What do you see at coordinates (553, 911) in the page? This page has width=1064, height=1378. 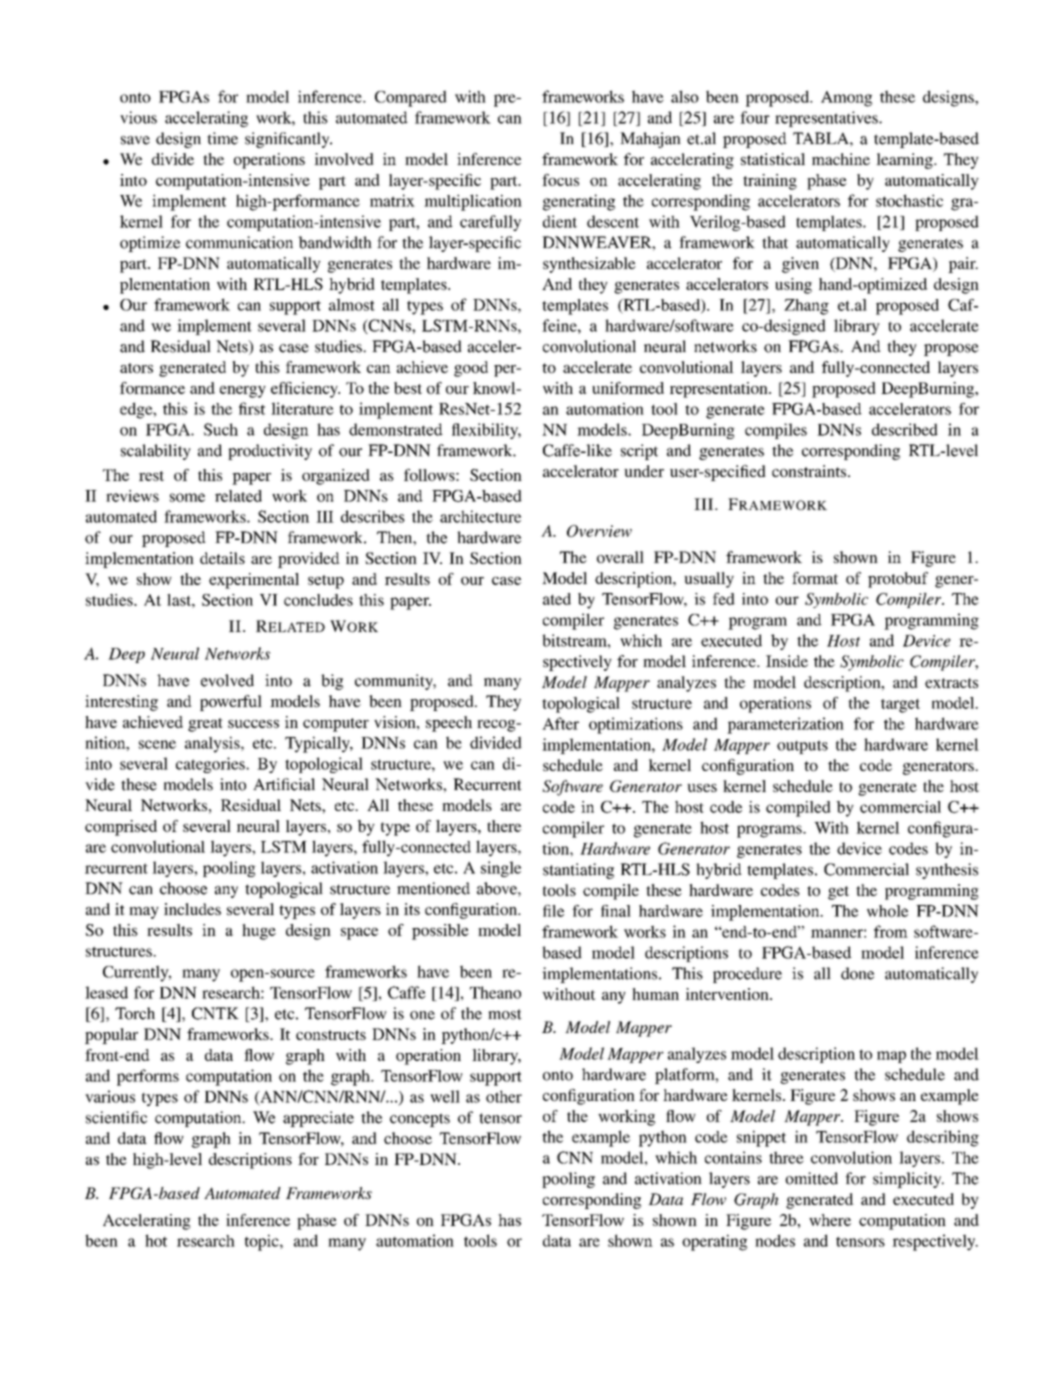 I see `file` at bounding box center [553, 911].
